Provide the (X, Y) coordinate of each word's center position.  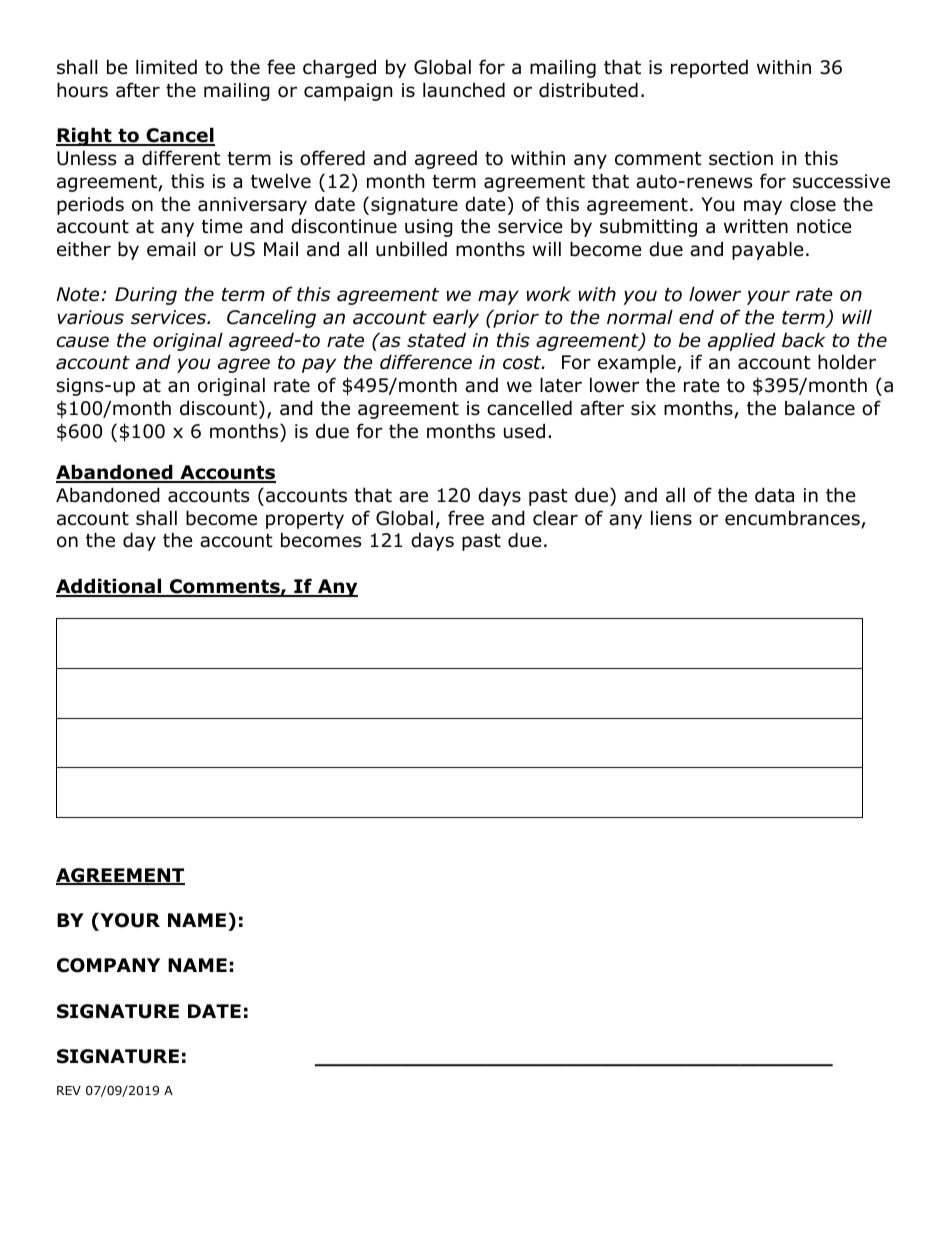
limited (166, 67)
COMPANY (108, 965)
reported (709, 68)
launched (464, 90)
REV (69, 1090)
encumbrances (792, 518)
